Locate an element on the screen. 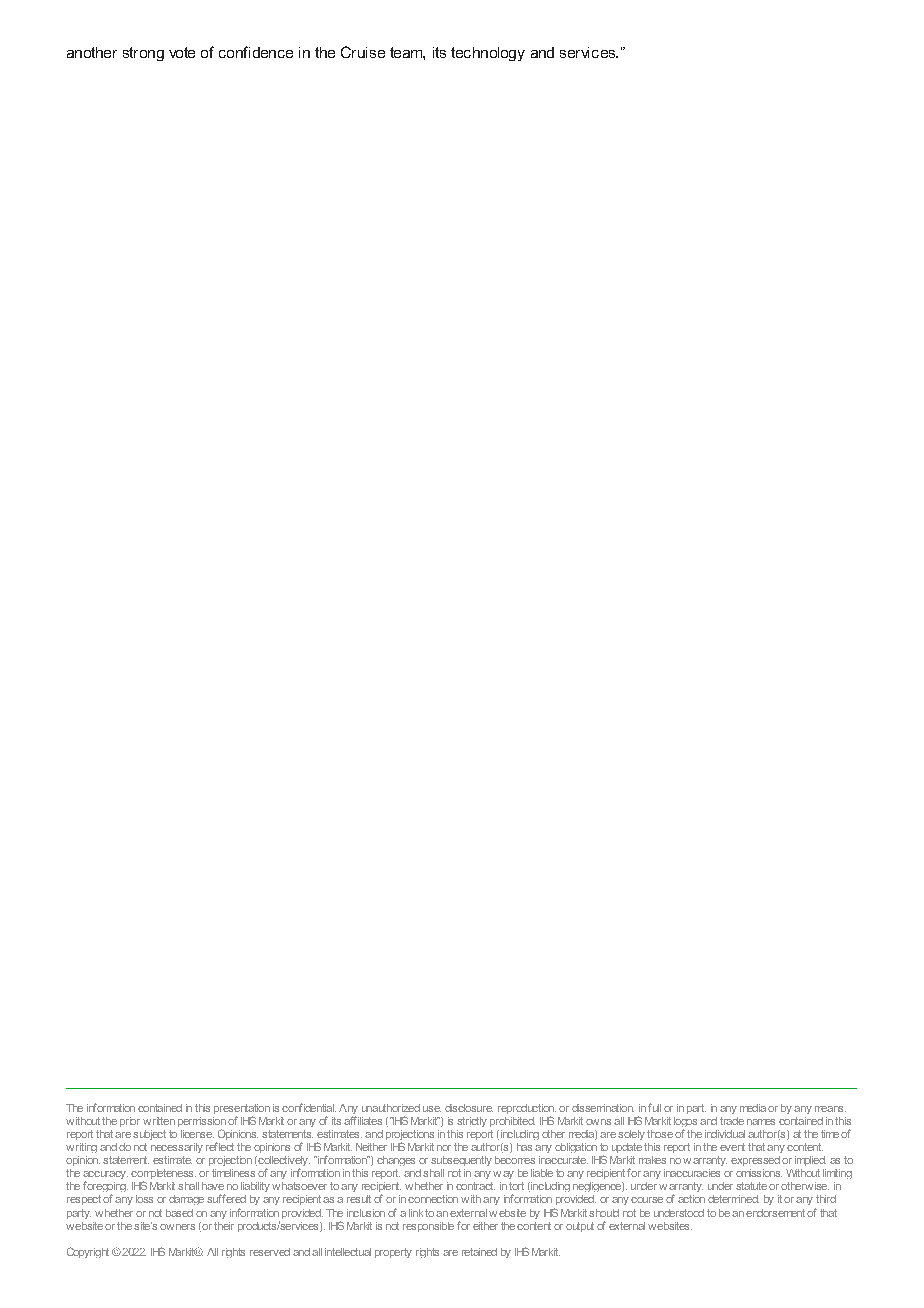 This screenshot has width=924, height=1308. strong is located at coordinates (143, 54).
